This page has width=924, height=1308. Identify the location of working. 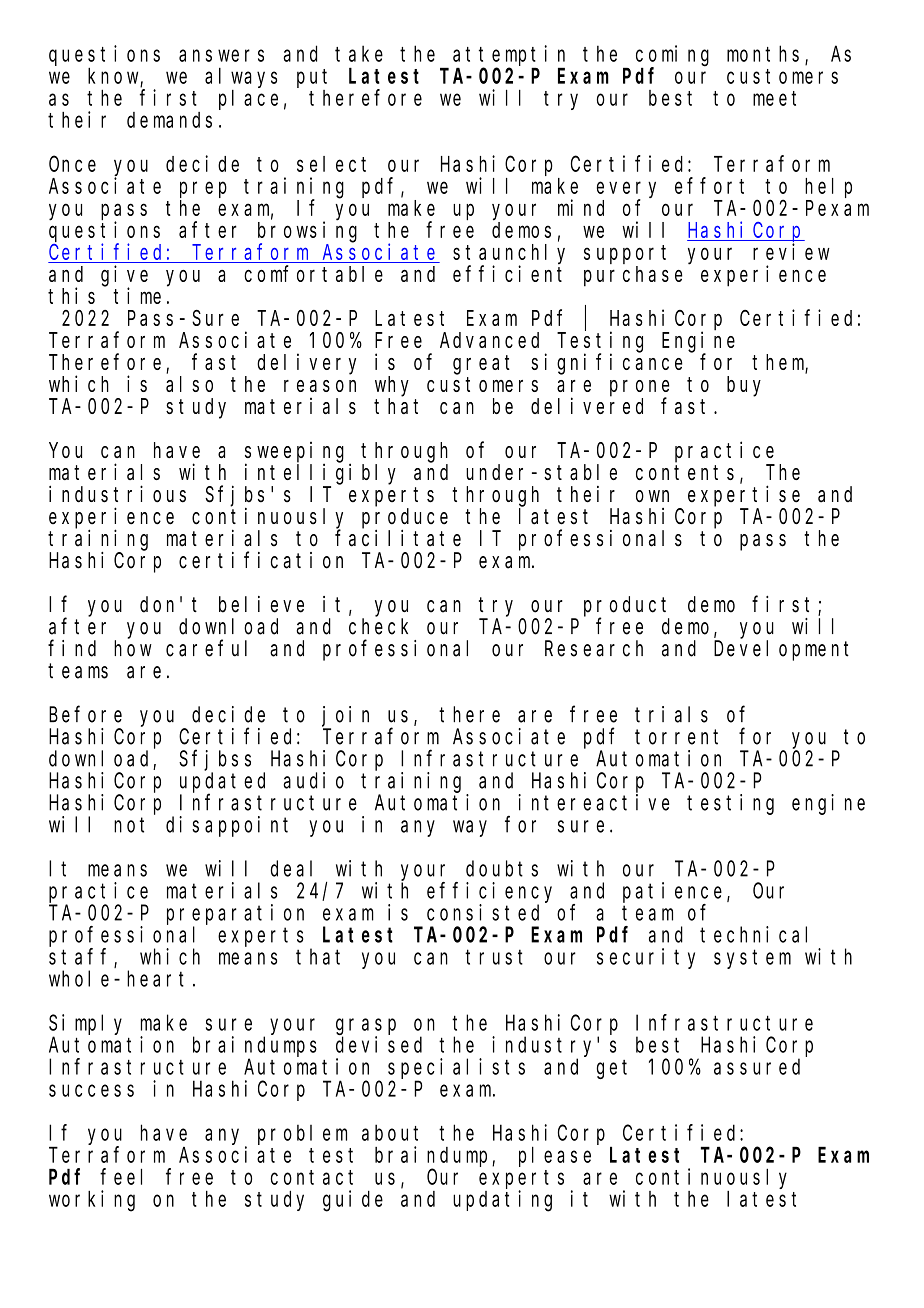
(92, 1201).
